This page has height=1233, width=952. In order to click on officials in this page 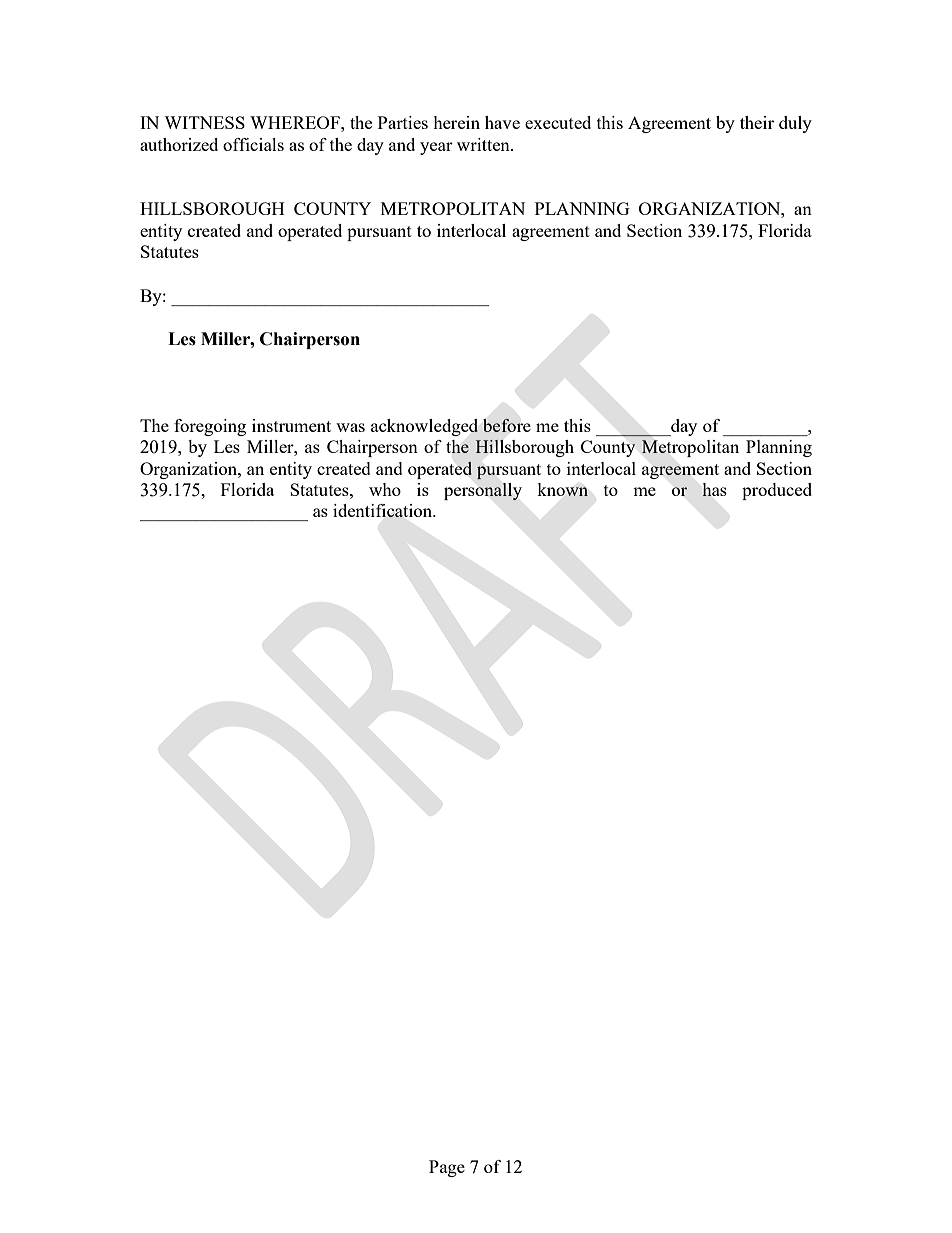, I will do `click(253, 144)`.
